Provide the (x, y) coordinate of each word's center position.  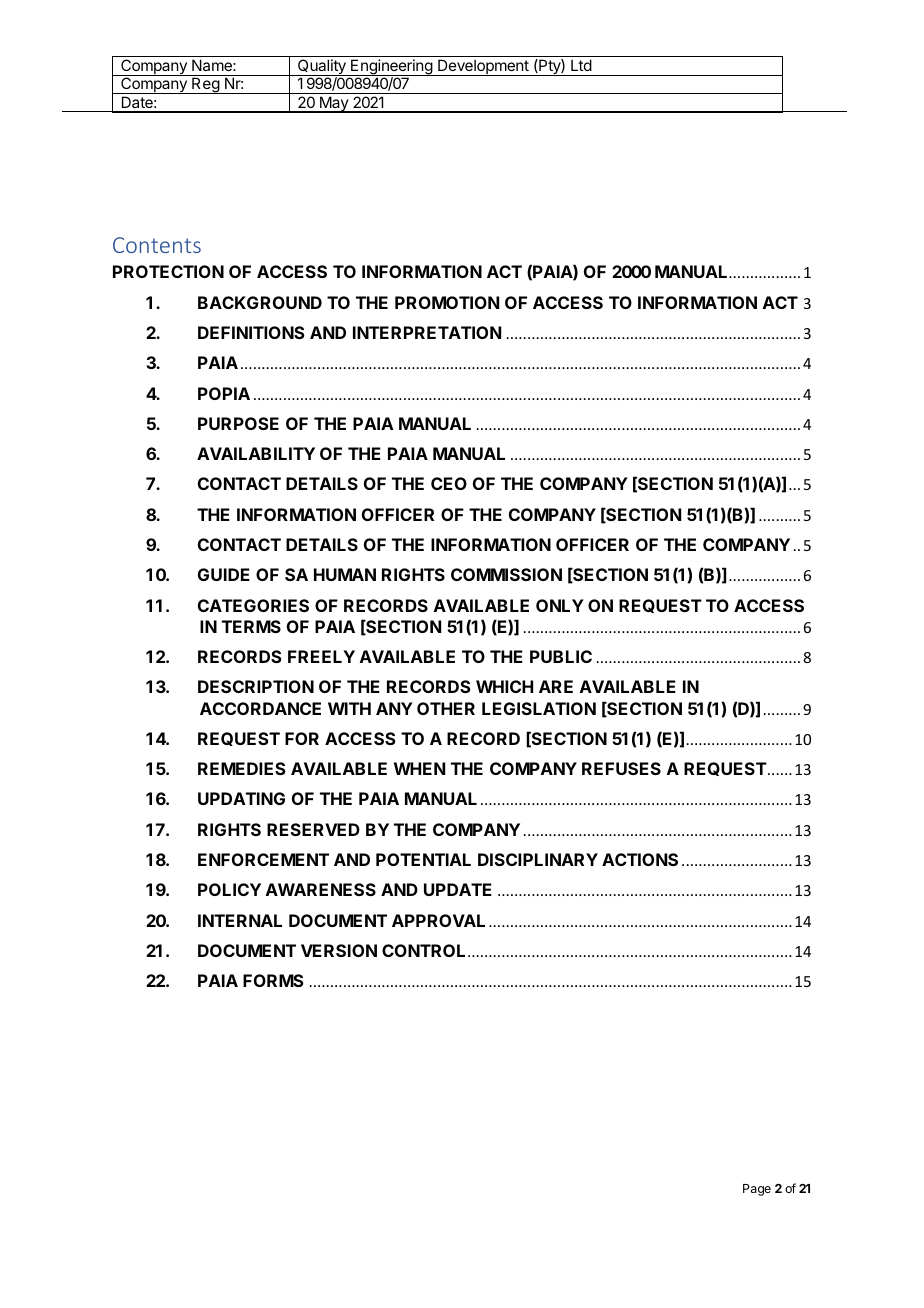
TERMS (251, 626)
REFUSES (621, 768)
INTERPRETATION (427, 332)
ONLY (560, 605)
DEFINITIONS (251, 332)
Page (757, 1190)
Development (483, 67)
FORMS (273, 980)
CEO (449, 483)
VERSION (339, 950)
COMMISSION (506, 574)
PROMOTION (447, 302)
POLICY (229, 889)
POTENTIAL (423, 859)
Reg (205, 85)
